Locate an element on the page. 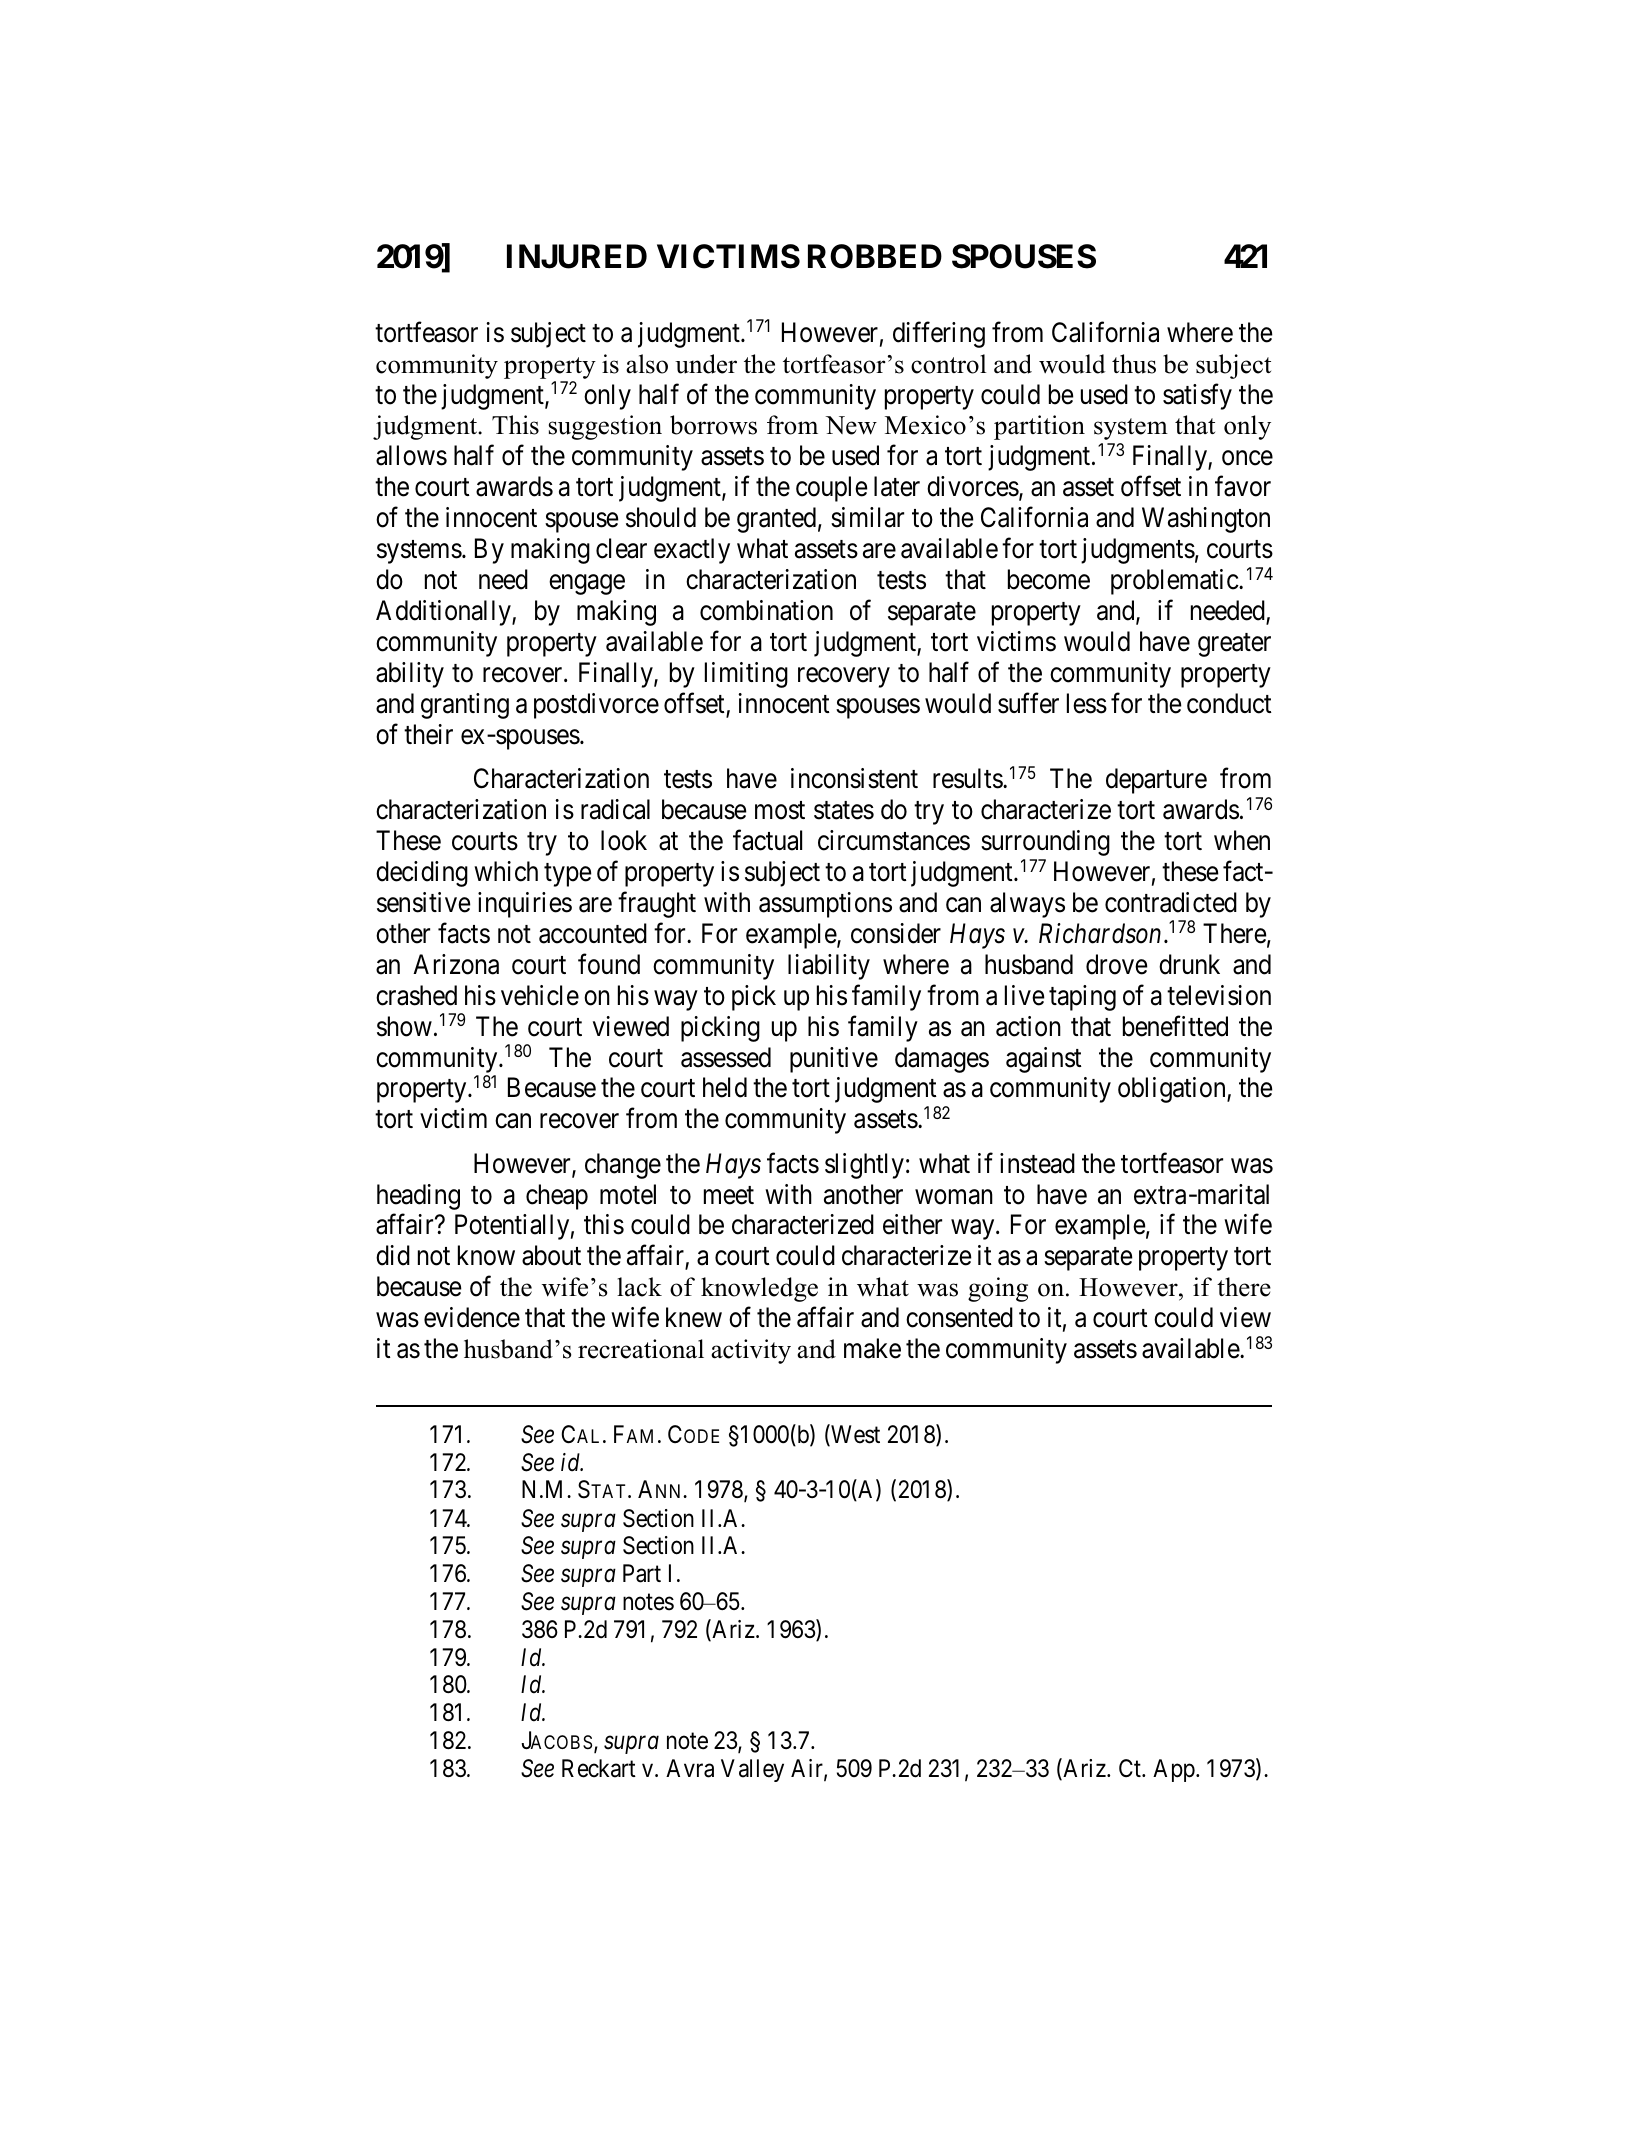 Image resolution: width=1646 pixels, height=2130 pixels. INJURED is located at coordinates (577, 256).
